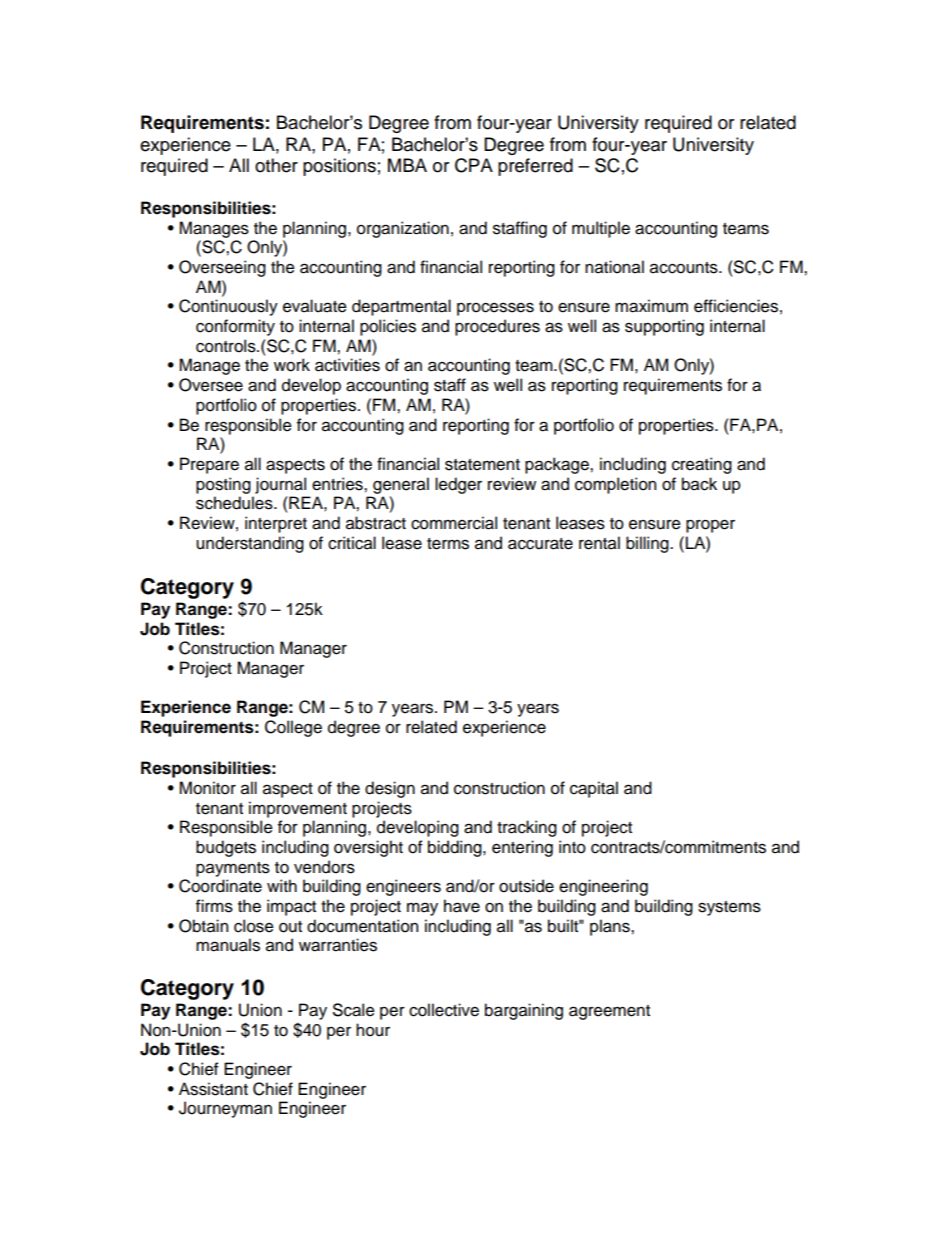 The image size is (952, 1233). What do you see at coordinates (456, 848) in the page?
I see `bidding` at bounding box center [456, 848].
